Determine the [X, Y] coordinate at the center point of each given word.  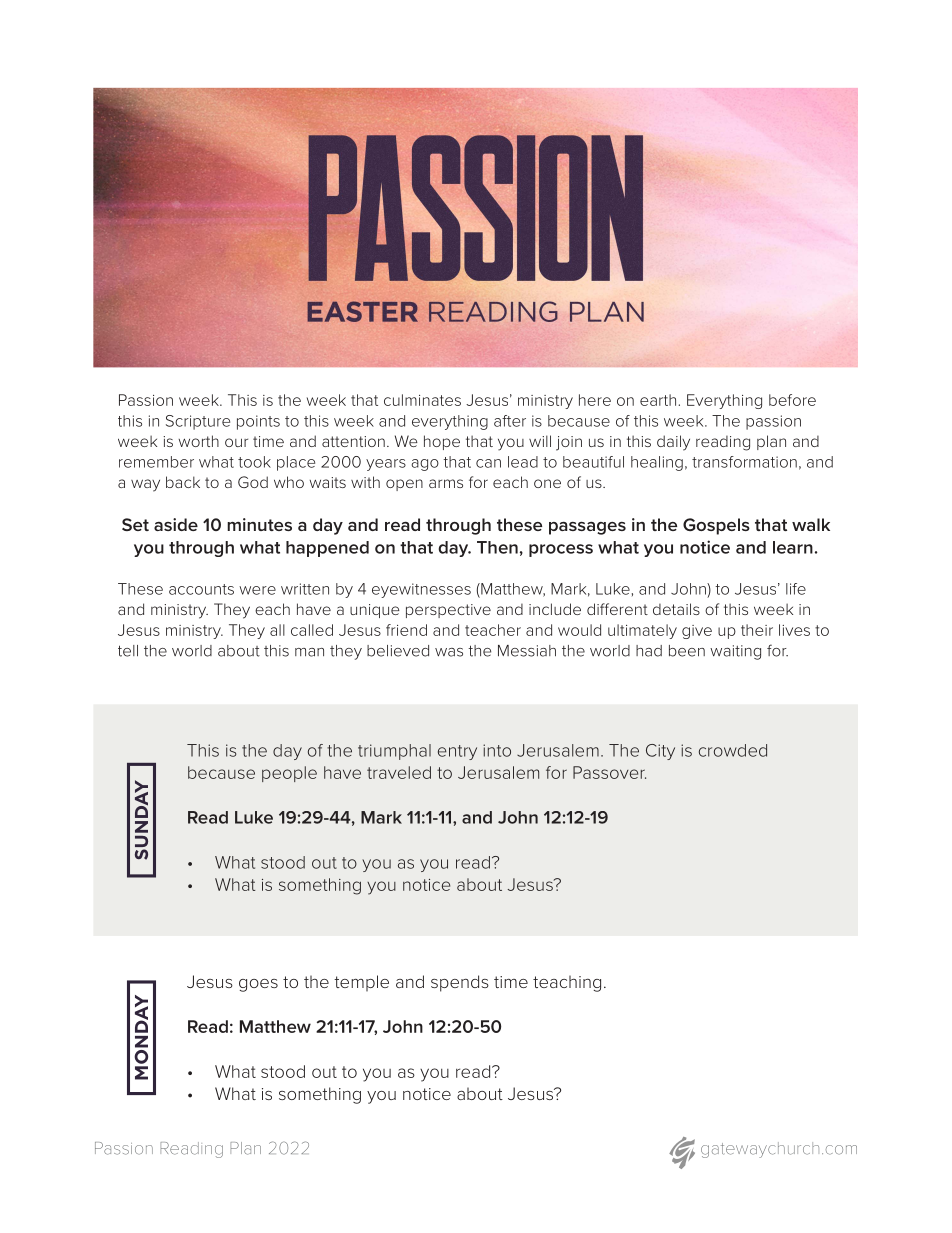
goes [258, 985]
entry [457, 752]
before [792, 400]
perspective [448, 611]
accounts [201, 589]
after [510, 421]
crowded [733, 750]
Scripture [198, 422]
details [676, 609]
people [289, 774]
